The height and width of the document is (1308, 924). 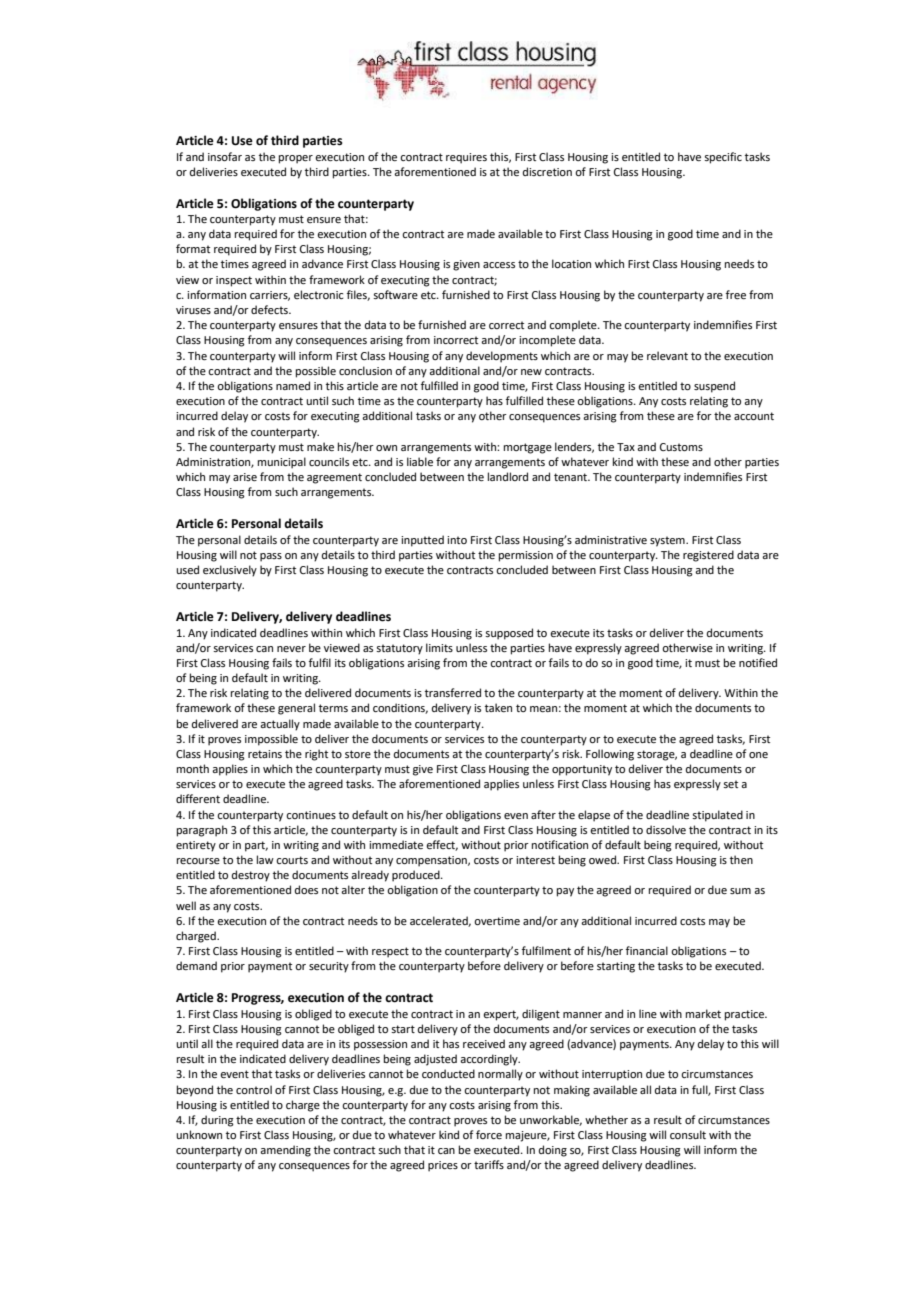 What do you see at coordinates (439, 647) in the document?
I see `limits` at bounding box center [439, 647].
